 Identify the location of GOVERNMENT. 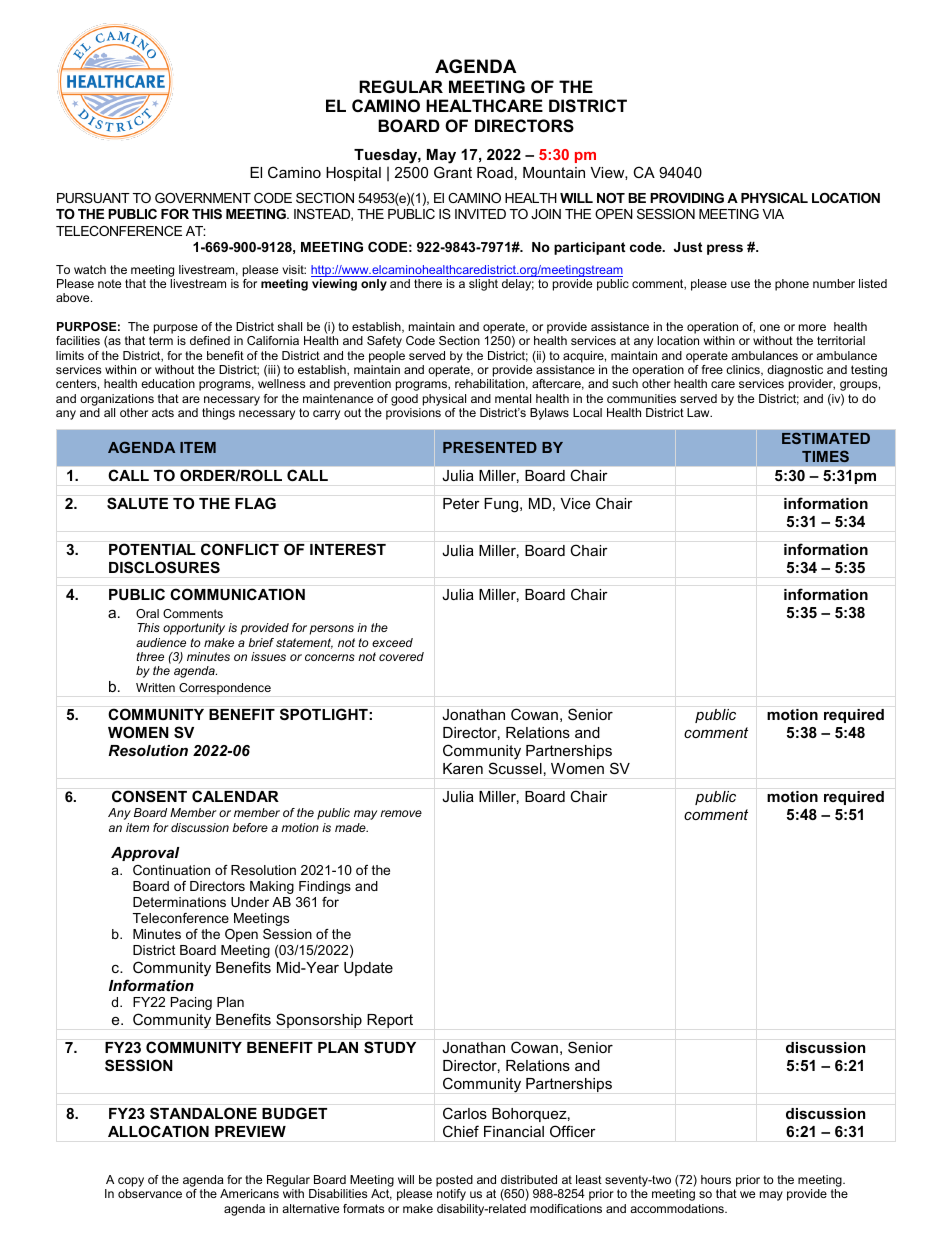
(203, 198).
